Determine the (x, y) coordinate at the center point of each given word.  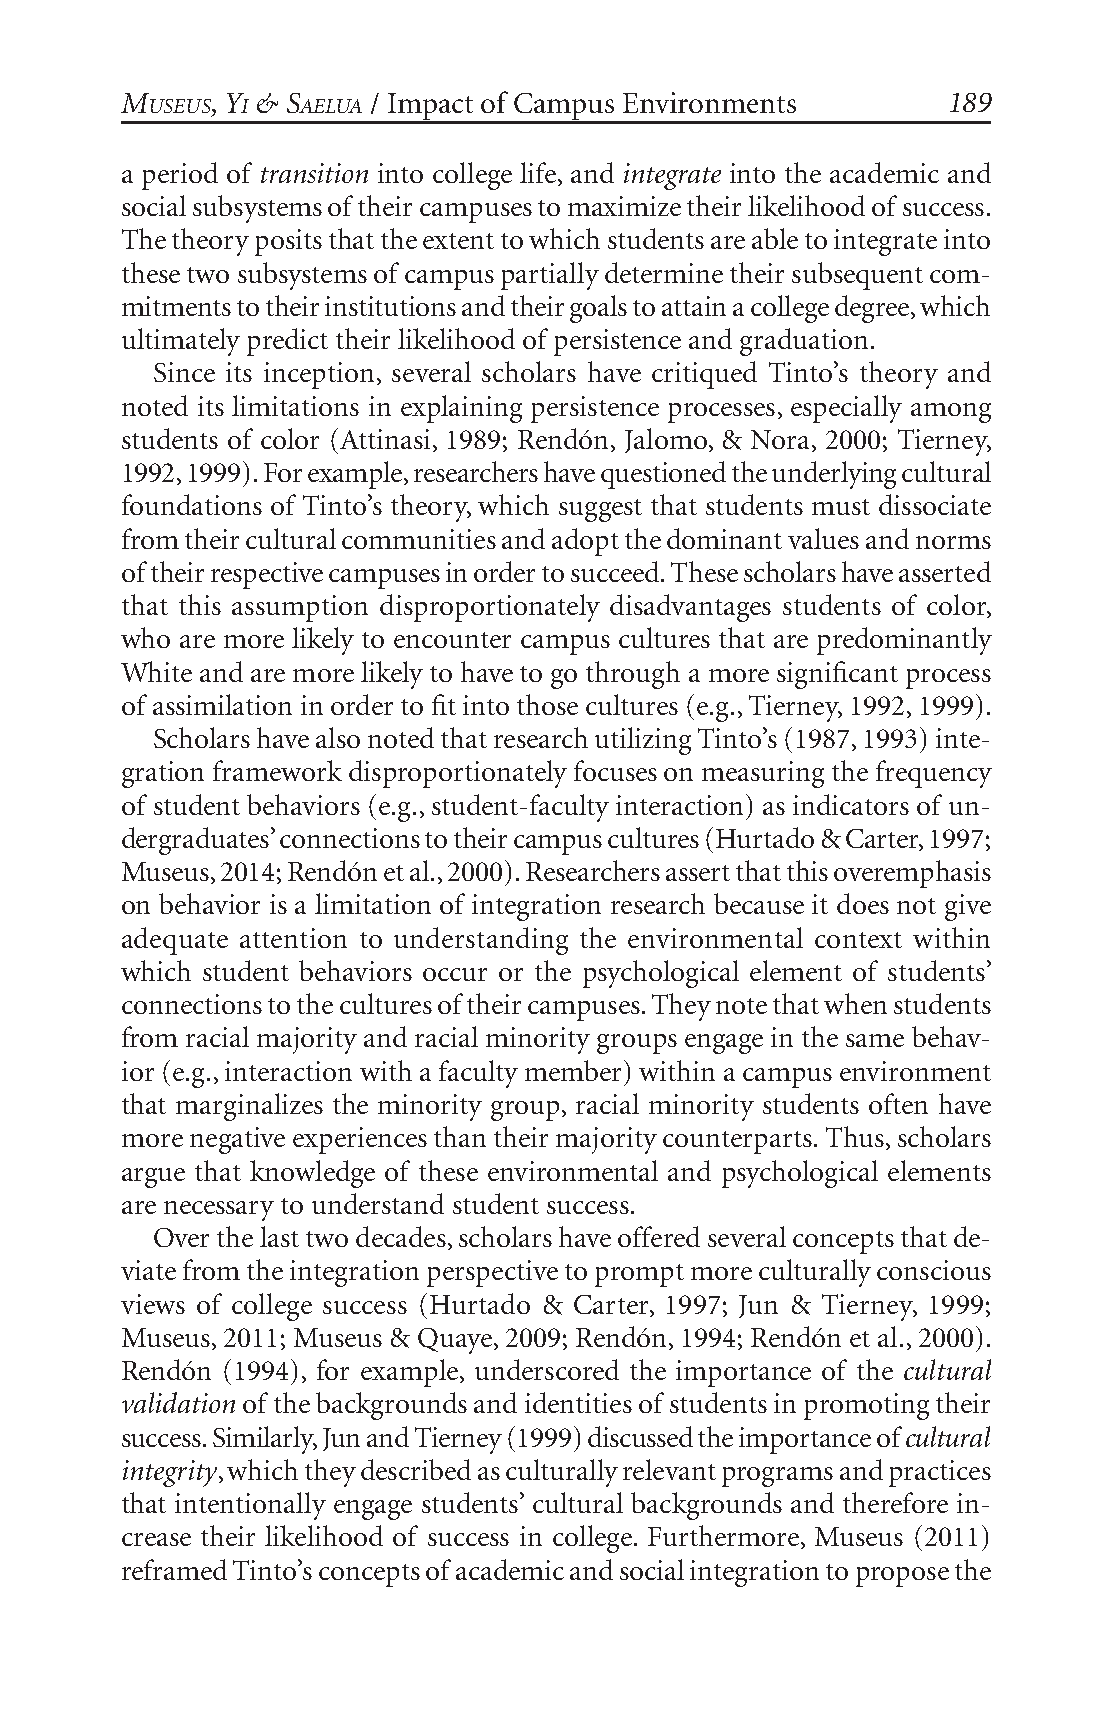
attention (293, 938)
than (460, 1136)
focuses (615, 770)
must (841, 507)
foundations (192, 504)
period (180, 176)
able (775, 238)
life (538, 172)
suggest (600, 510)
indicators (851, 804)
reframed (174, 1569)
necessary (219, 1211)
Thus (855, 1136)
